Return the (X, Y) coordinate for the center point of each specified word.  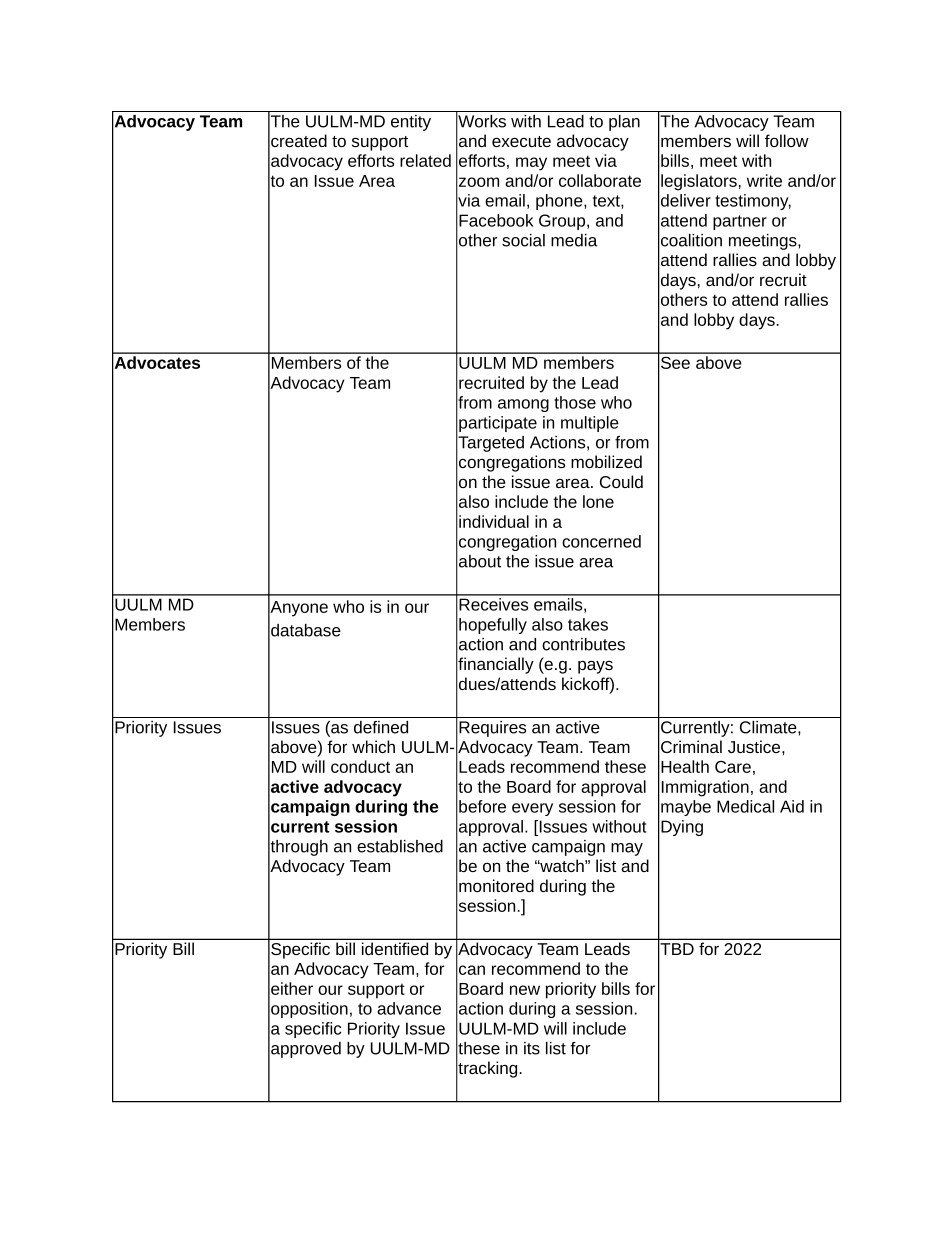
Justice (755, 746)
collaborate (600, 180)
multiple (590, 424)
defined (381, 727)
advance (409, 1008)
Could (621, 481)
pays (595, 667)
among (523, 405)
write (764, 180)
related (425, 160)
